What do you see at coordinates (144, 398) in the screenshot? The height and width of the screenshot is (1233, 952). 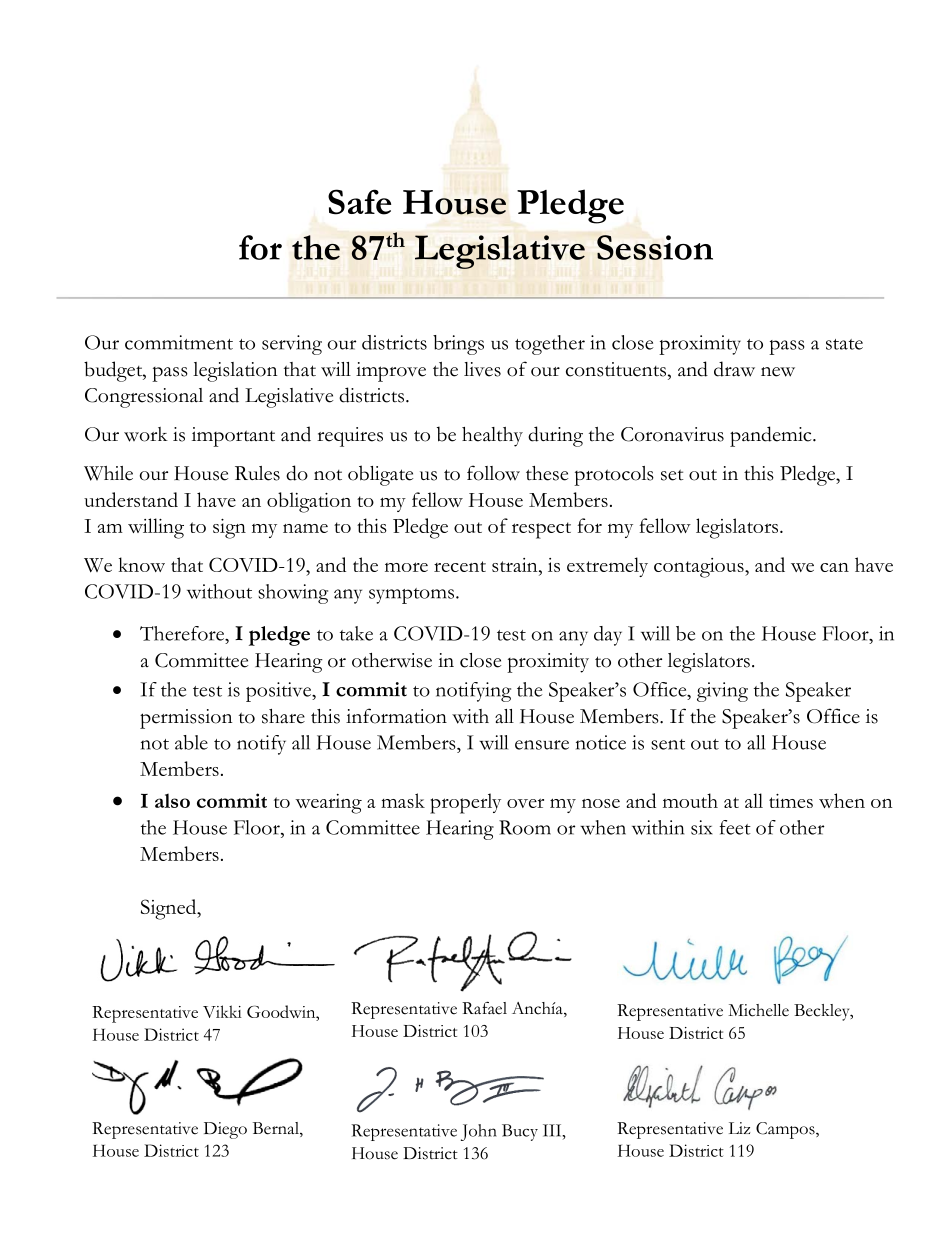 I see `Congressional` at bounding box center [144, 398].
